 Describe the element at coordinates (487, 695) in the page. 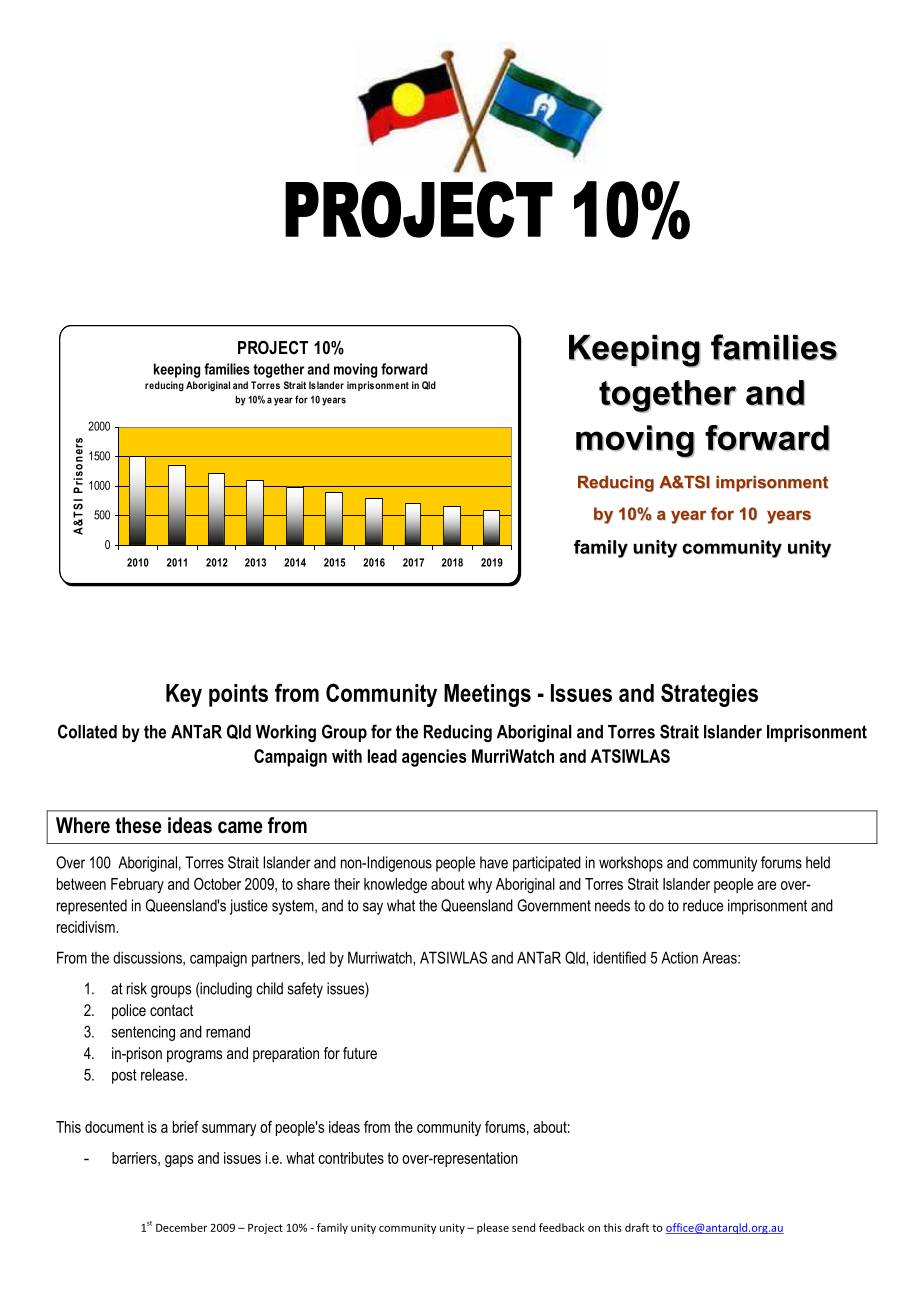

I see `Meetings` at that location.
